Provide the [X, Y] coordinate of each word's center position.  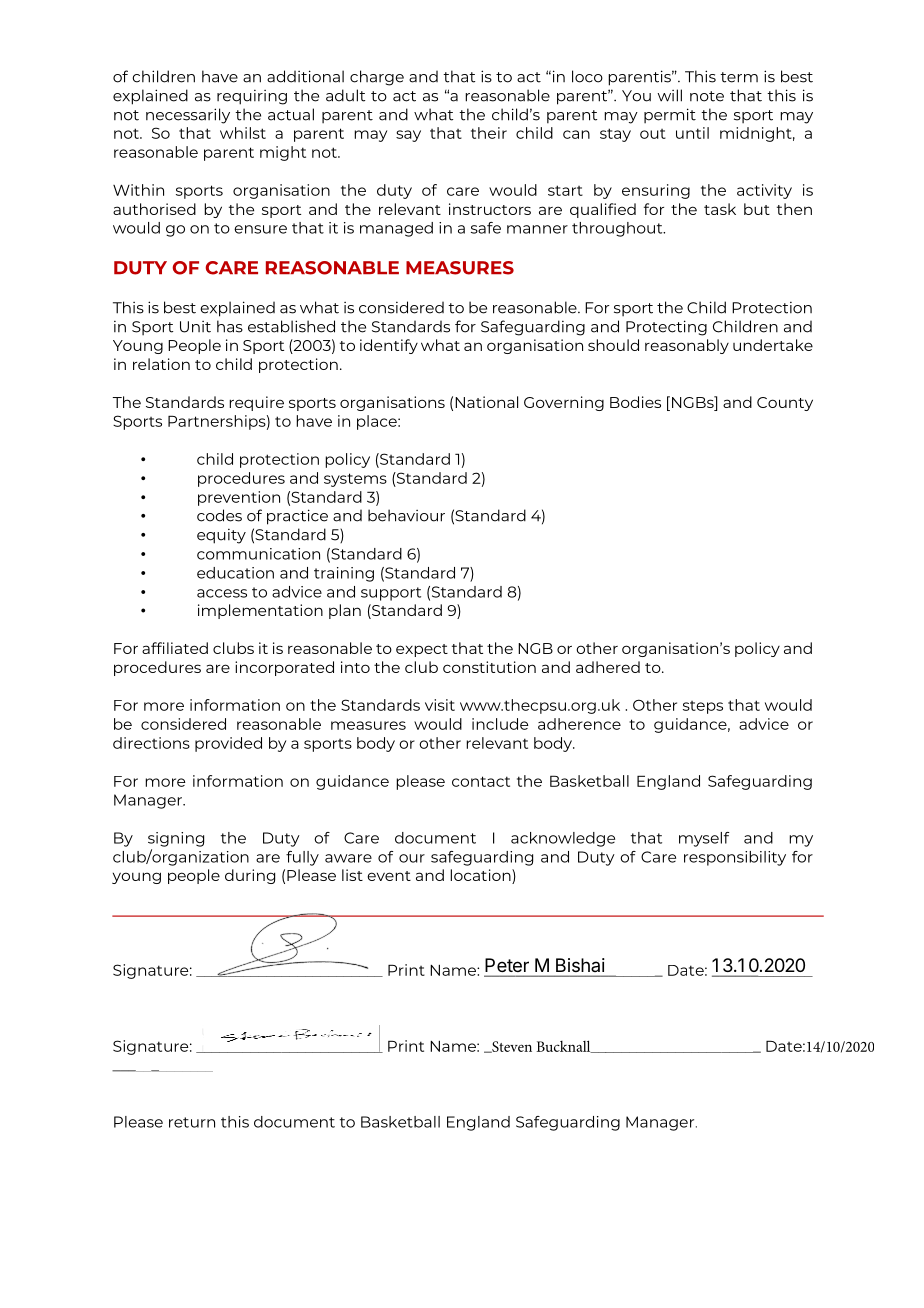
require [256, 403]
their [489, 133]
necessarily [188, 116]
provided [228, 744]
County [785, 404]
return [192, 1122]
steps [703, 707]
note [707, 96]
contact [481, 781]
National [486, 402]
